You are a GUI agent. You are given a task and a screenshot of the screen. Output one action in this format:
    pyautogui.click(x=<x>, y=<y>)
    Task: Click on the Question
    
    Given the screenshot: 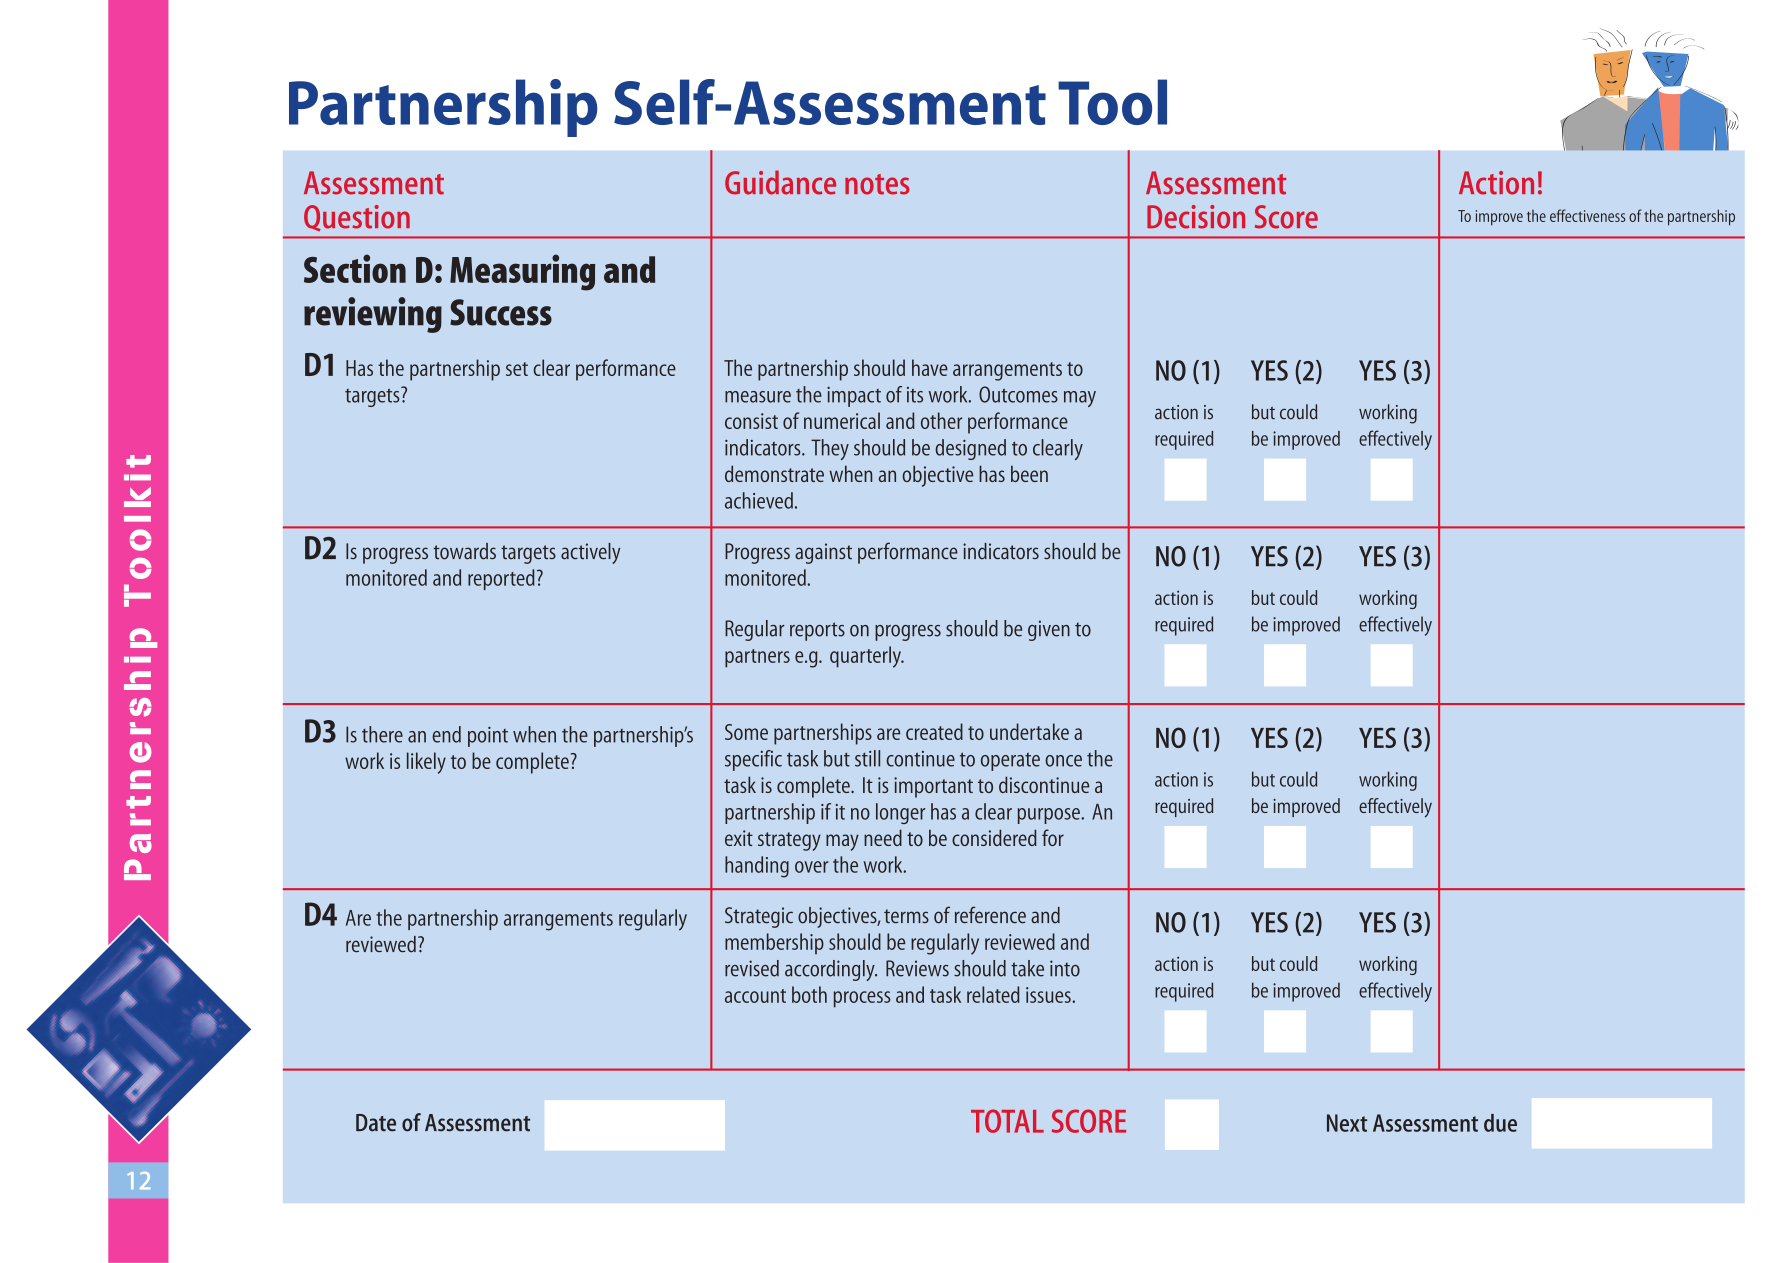 What is the action you would take?
    pyautogui.click(x=357, y=218)
